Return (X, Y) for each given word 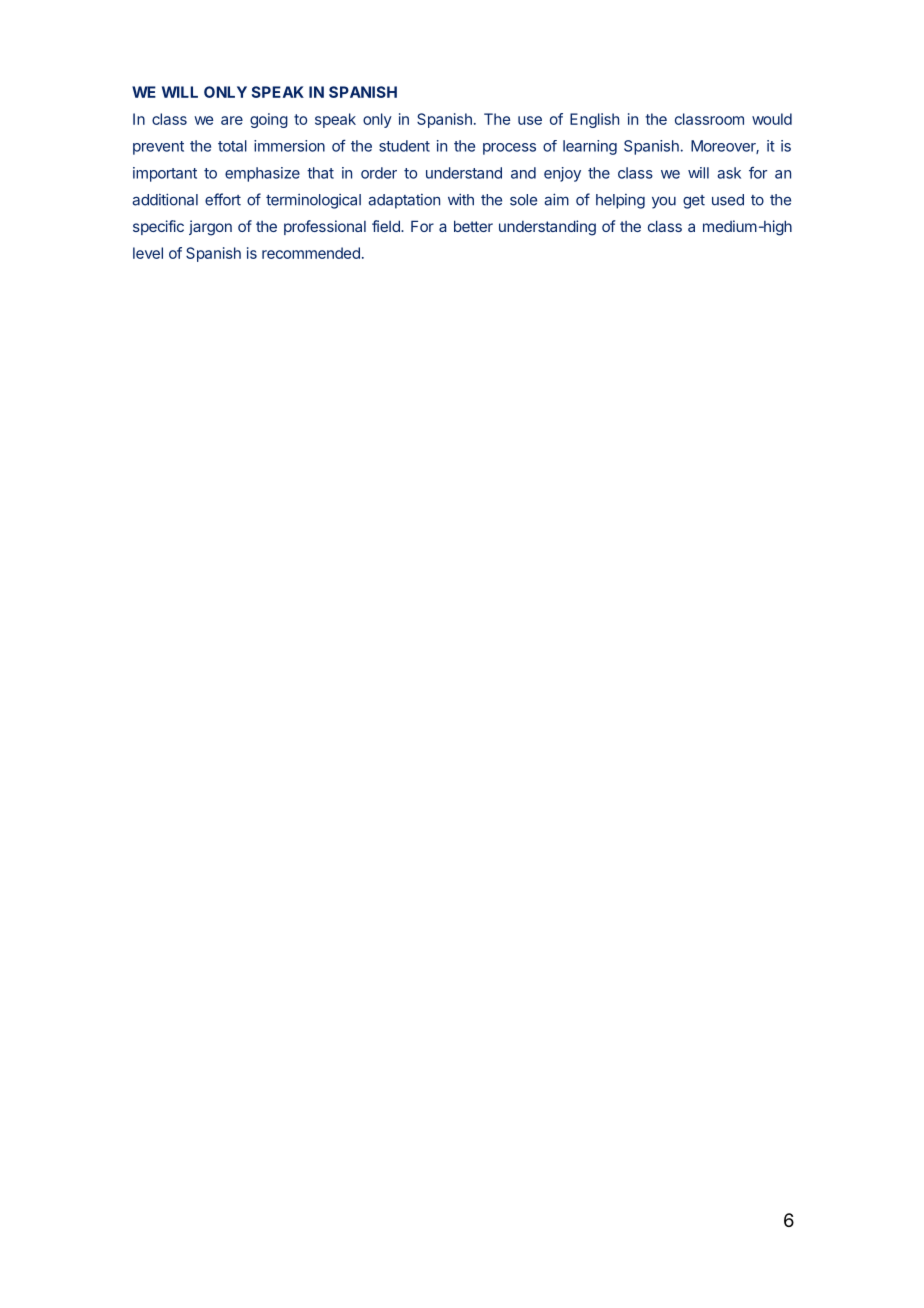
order (379, 173)
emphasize (262, 174)
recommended (311, 253)
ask (729, 173)
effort (223, 199)
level (148, 253)
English (594, 120)
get (694, 202)
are (232, 120)
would (772, 119)
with (461, 199)
